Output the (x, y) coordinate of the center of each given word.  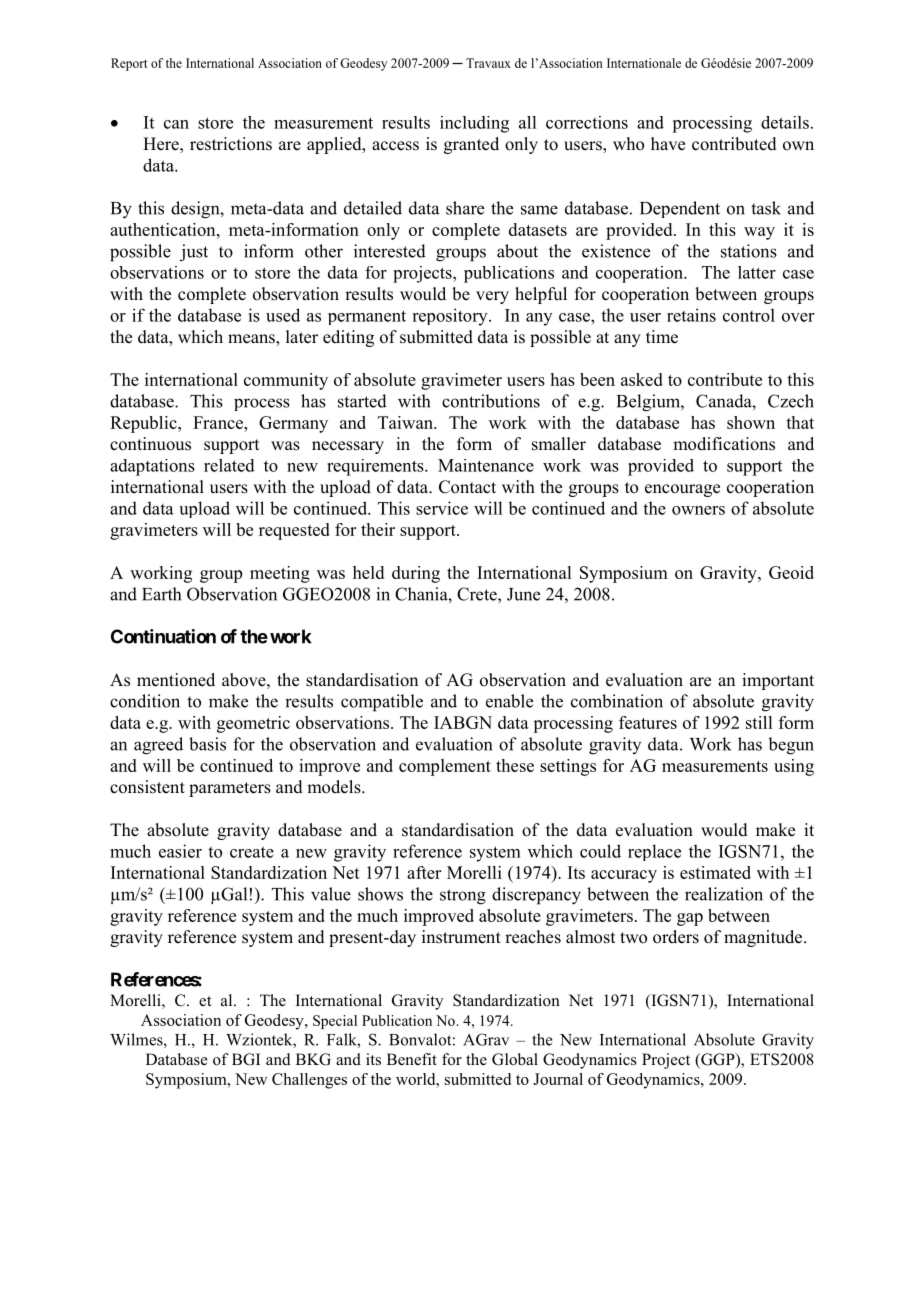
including (474, 124)
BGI (246, 1059)
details (785, 122)
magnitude (764, 938)
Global (515, 1059)
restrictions (231, 144)
